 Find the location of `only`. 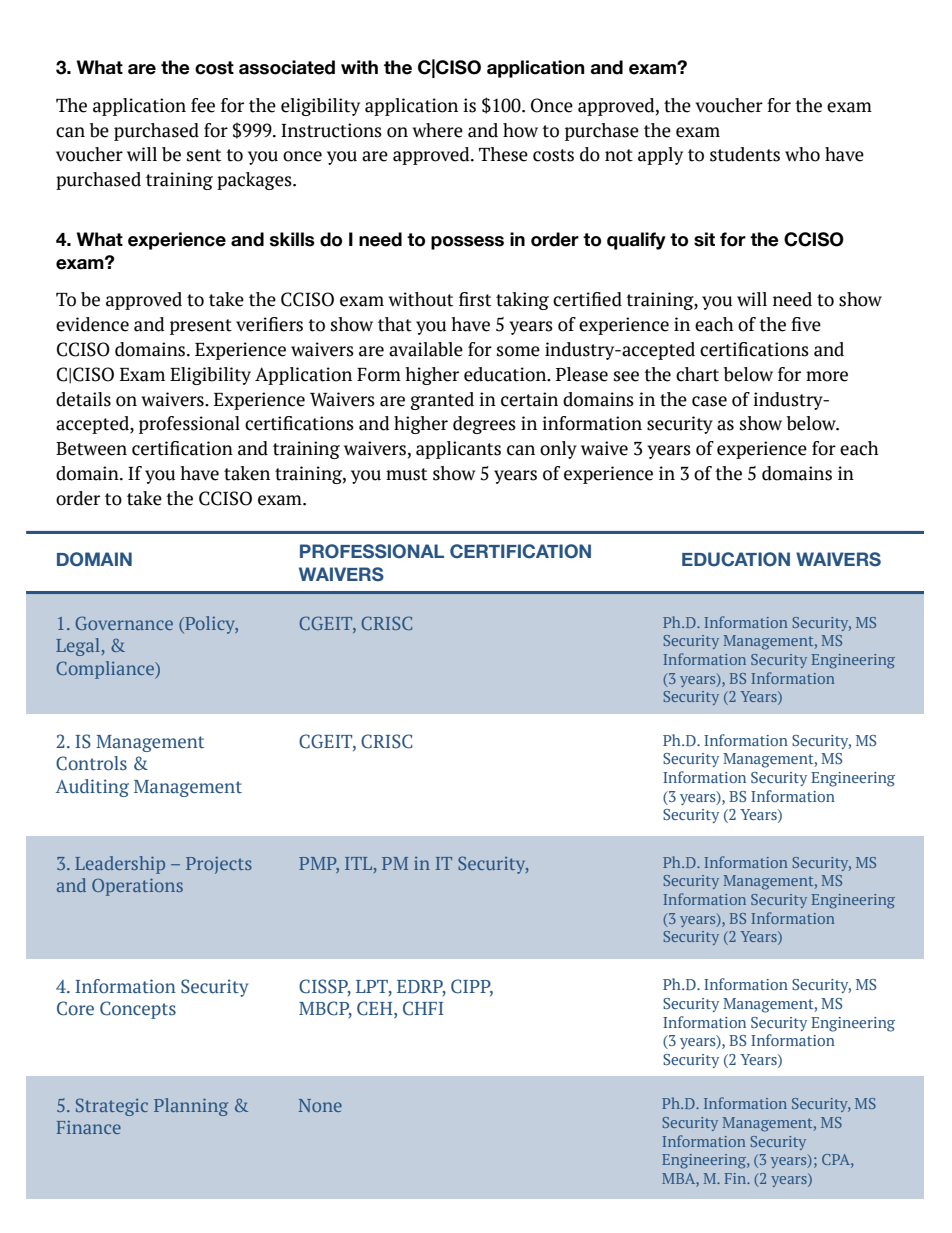

only is located at coordinates (558, 450).
